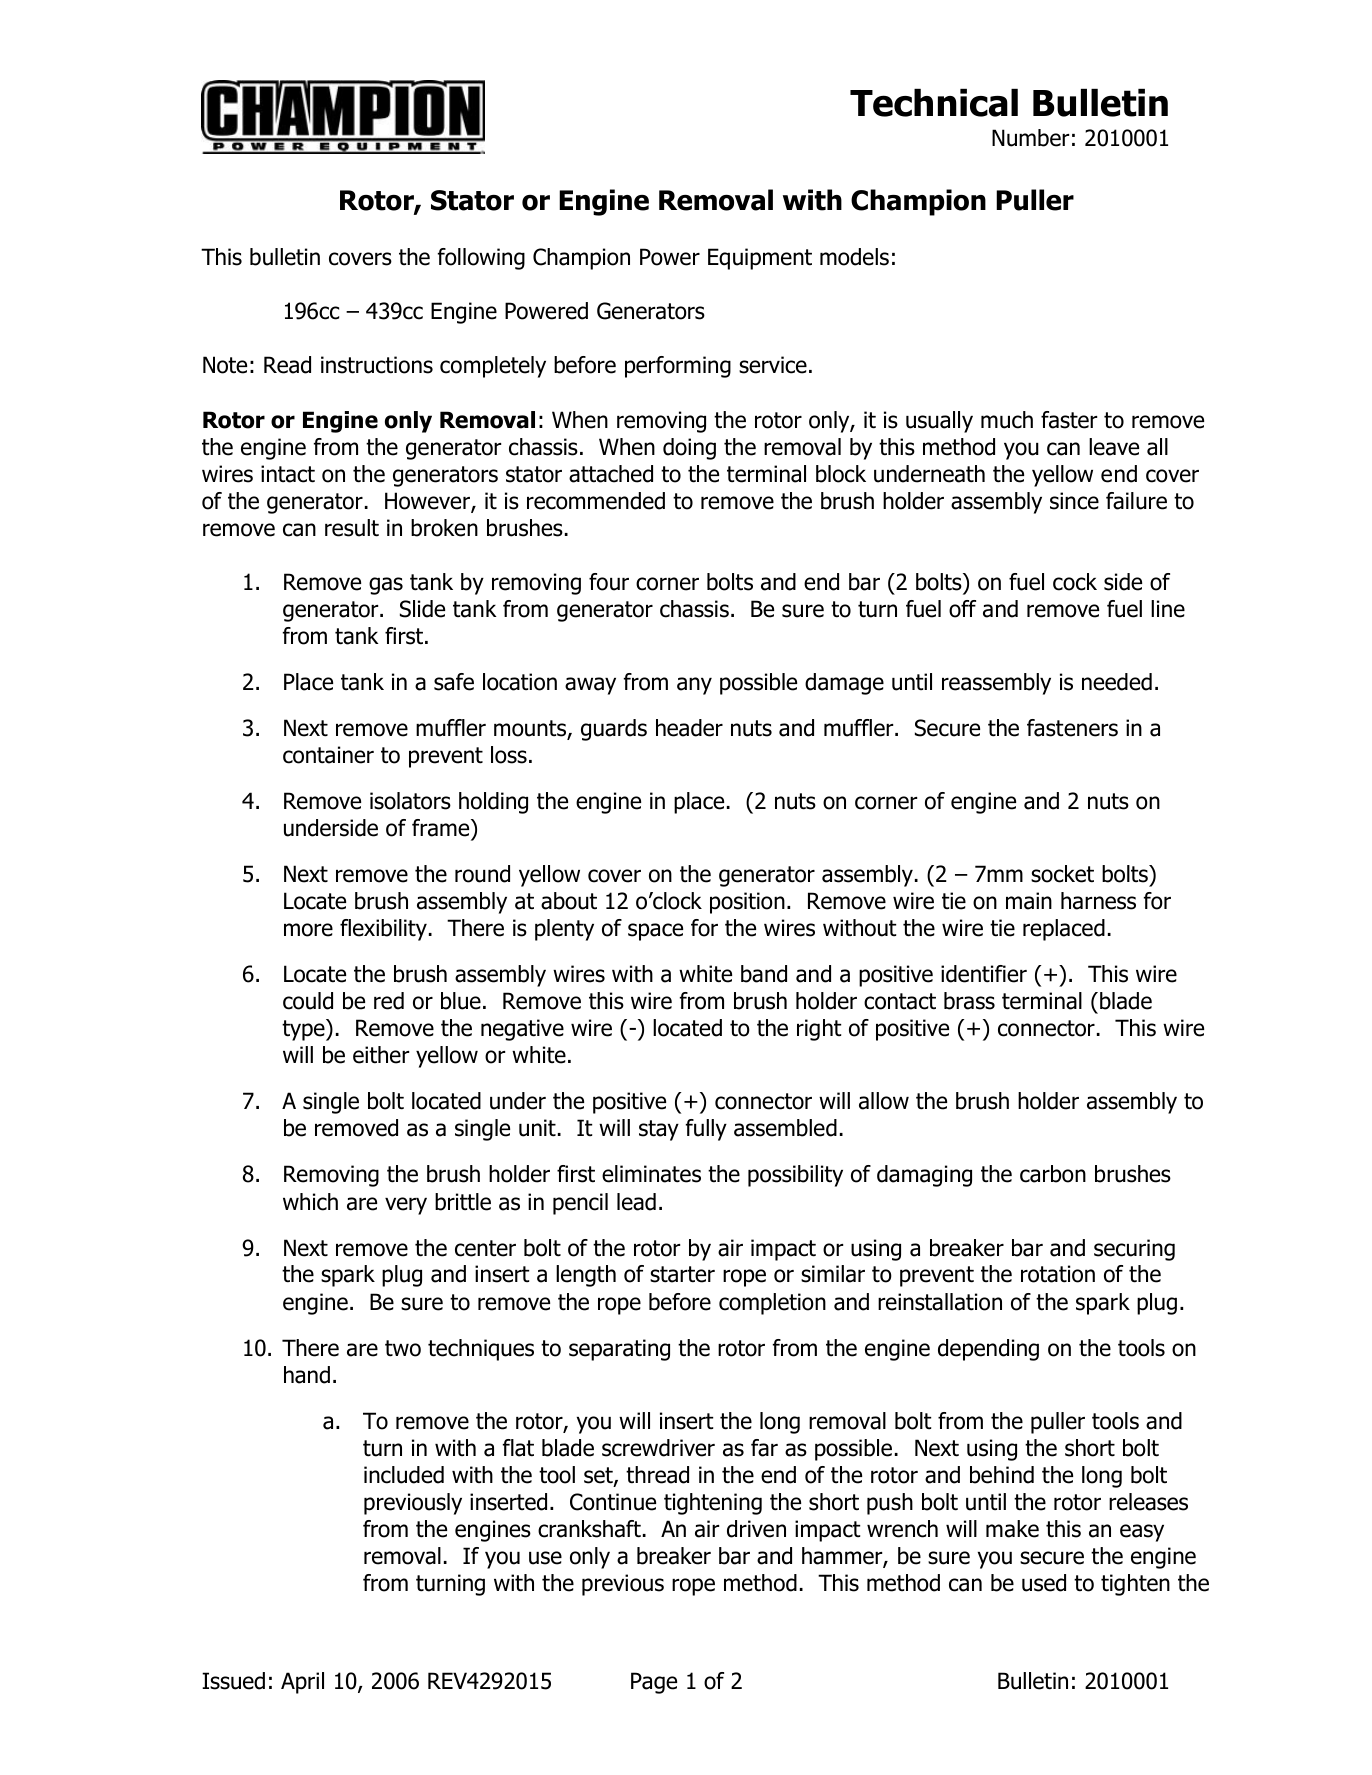 The image size is (1372, 1775). What do you see at coordinates (682, 1274) in the image?
I see `starter` at bounding box center [682, 1274].
